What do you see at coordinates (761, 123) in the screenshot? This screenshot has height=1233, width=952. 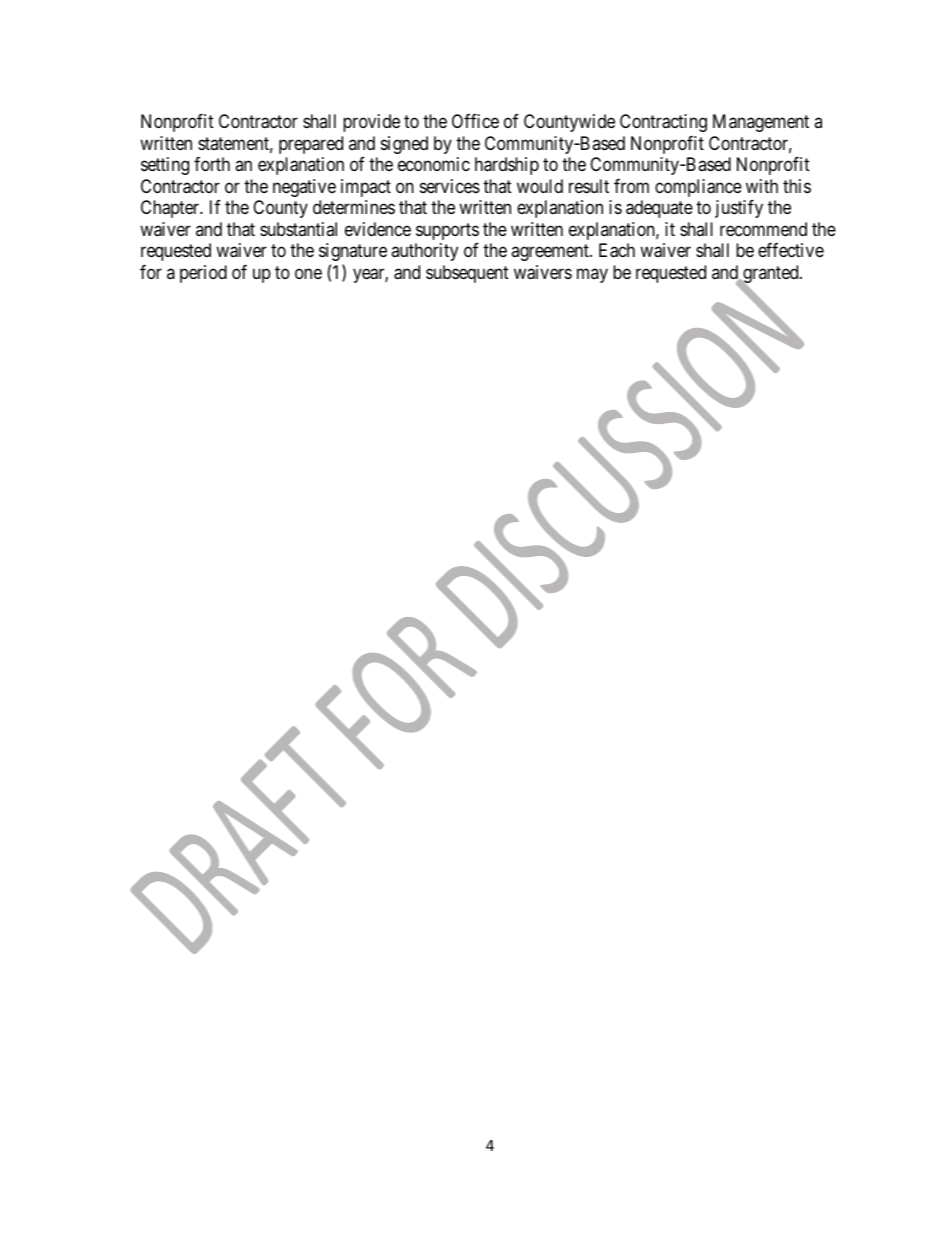 I see `Management` at bounding box center [761, 123].
